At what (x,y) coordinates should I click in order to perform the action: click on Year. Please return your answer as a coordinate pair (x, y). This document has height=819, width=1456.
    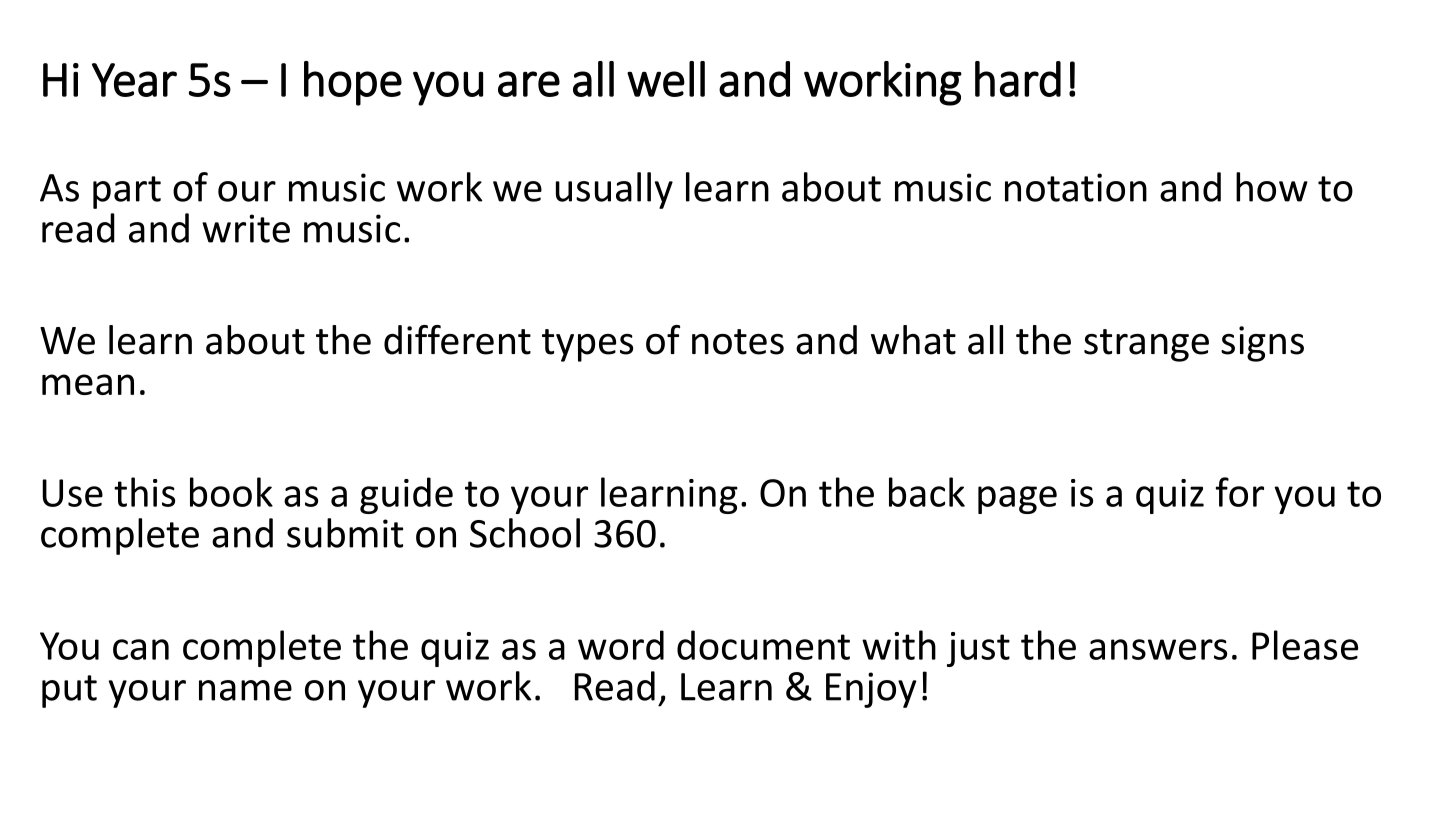
    Looking at the image, I should click on (134, 80).
